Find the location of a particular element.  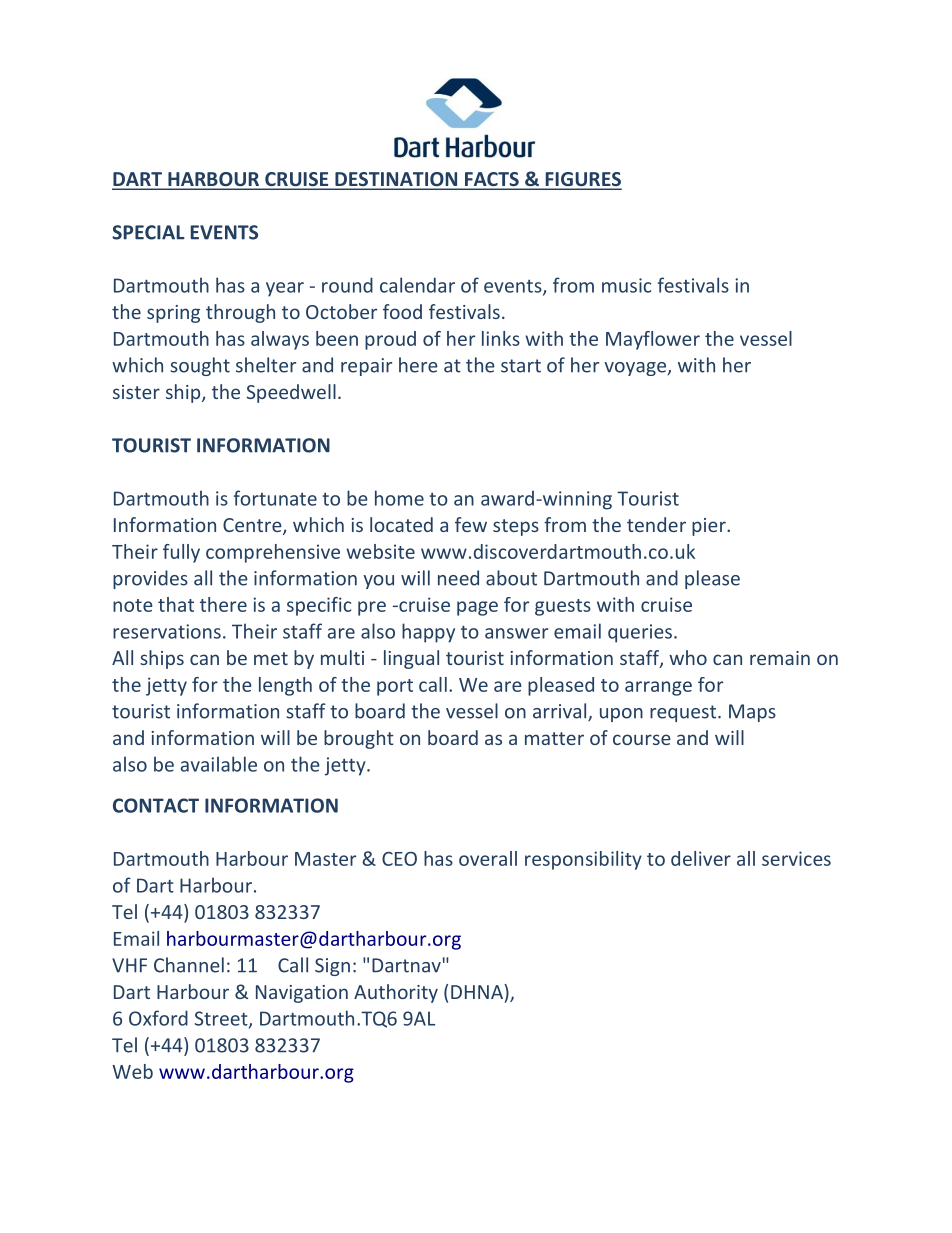

available is located at coordinates (219, 764).
